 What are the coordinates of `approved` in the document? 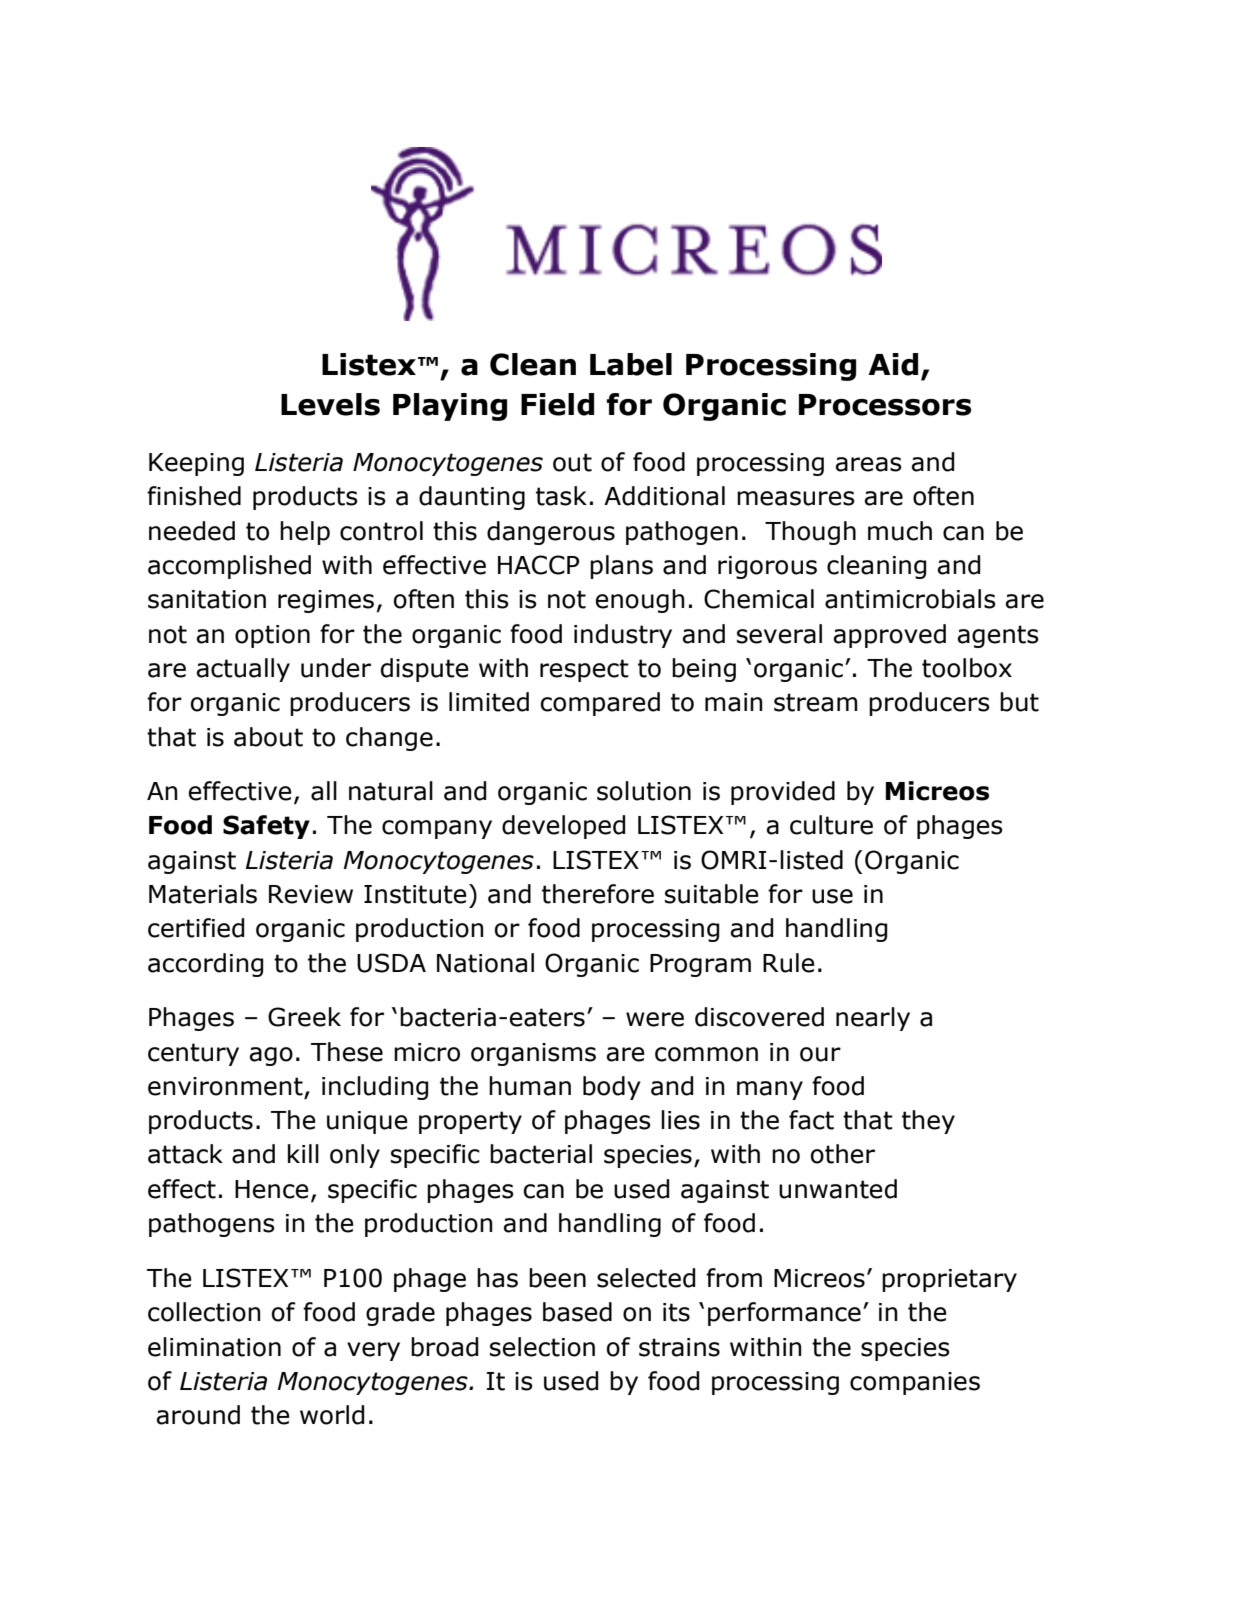 It's located at (890, 636).
